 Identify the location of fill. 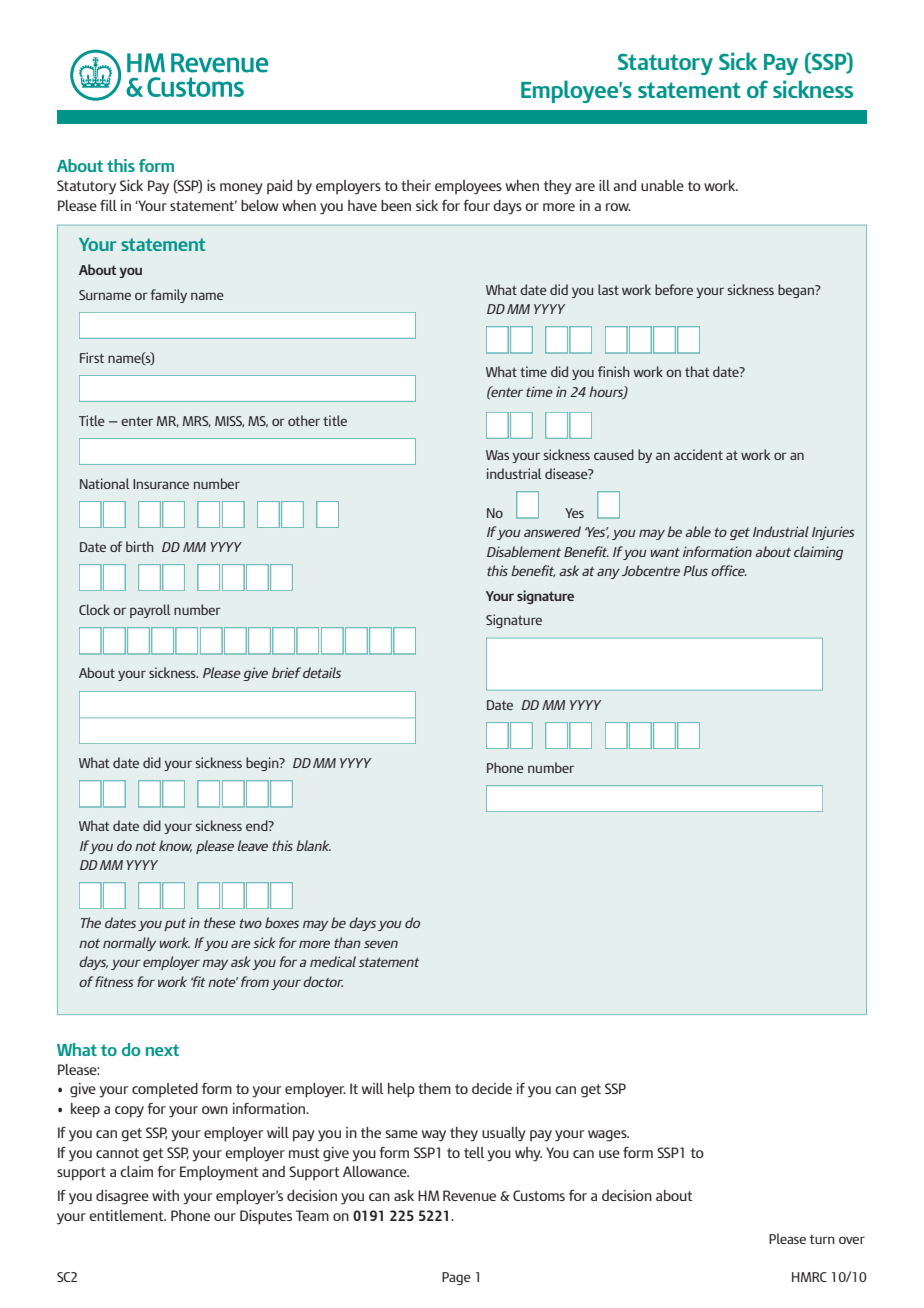
(108, 205).
